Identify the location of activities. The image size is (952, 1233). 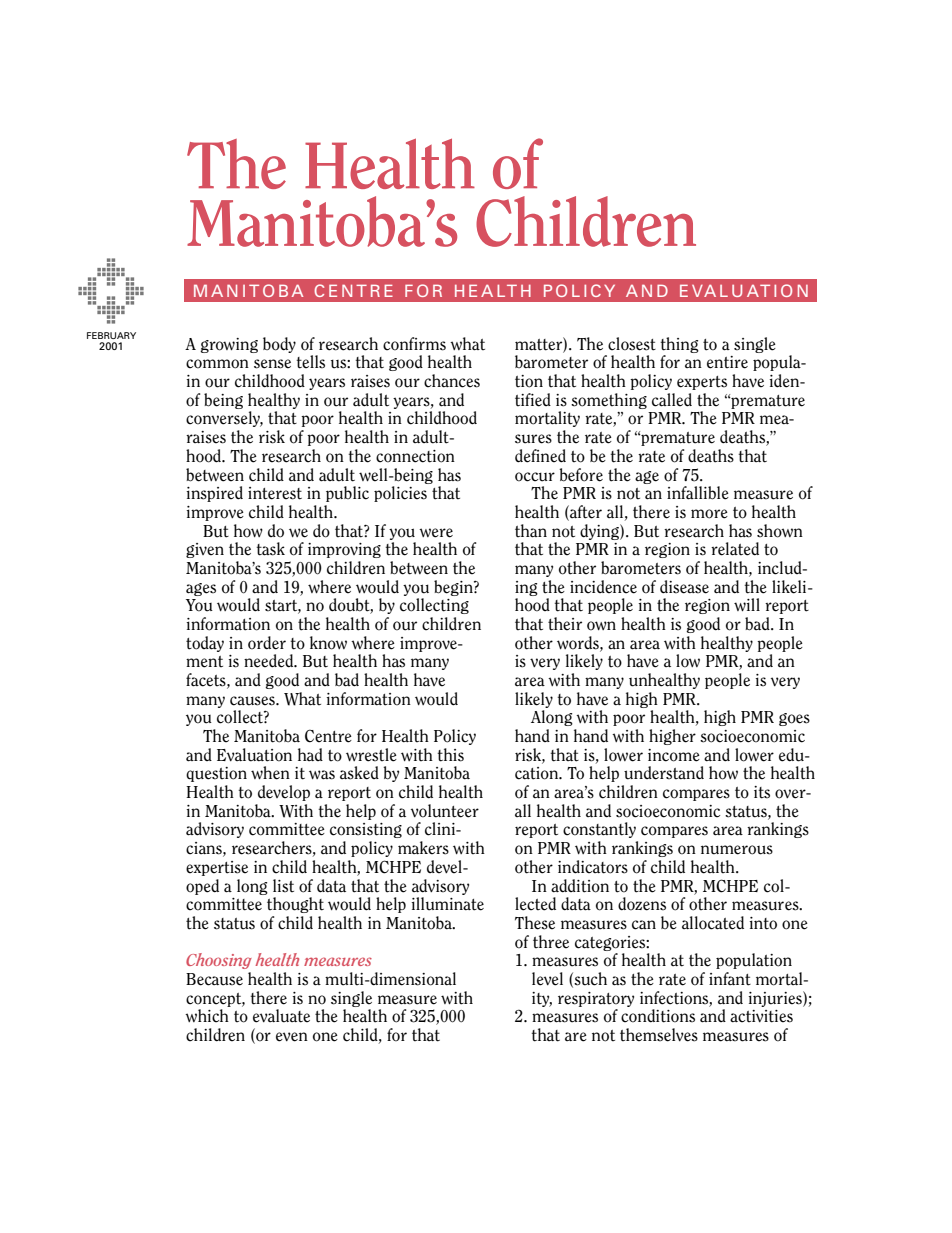
(761, 1016).
